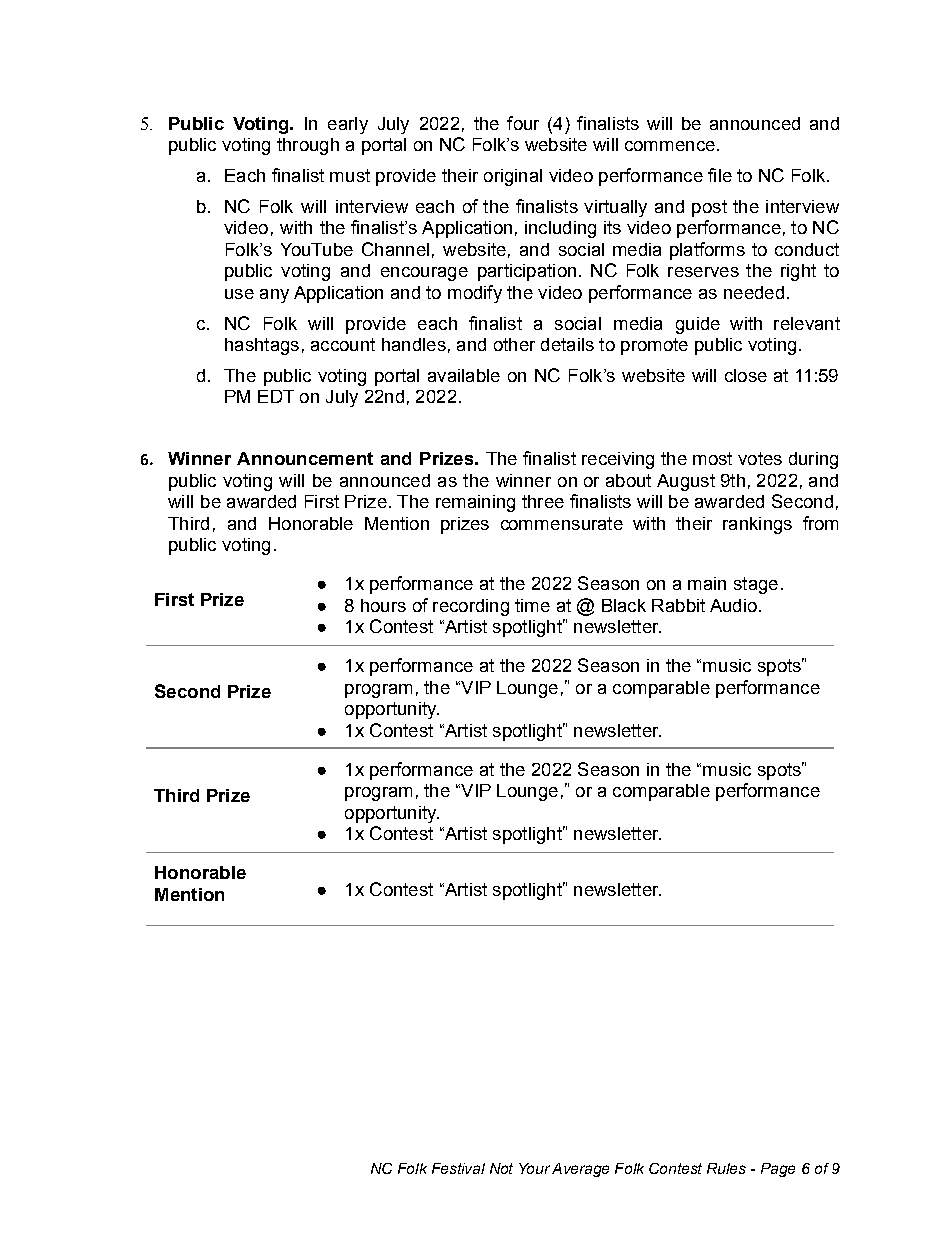 This screenshot has width=952, height=1233. I want to click on through, so click(308, 146).
